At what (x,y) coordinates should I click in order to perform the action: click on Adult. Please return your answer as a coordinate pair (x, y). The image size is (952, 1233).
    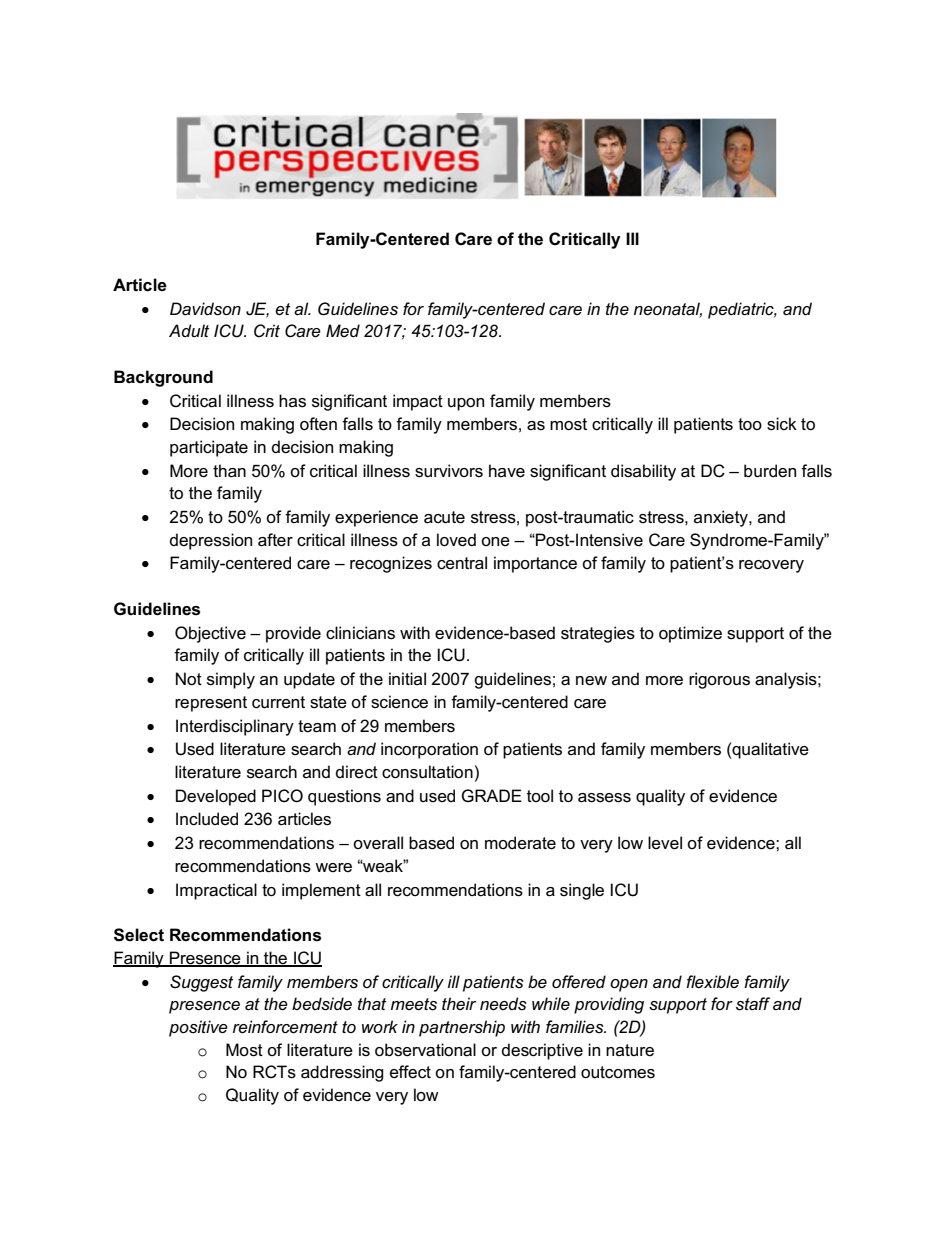
    Looking at the image, I should click on (189, 330).
